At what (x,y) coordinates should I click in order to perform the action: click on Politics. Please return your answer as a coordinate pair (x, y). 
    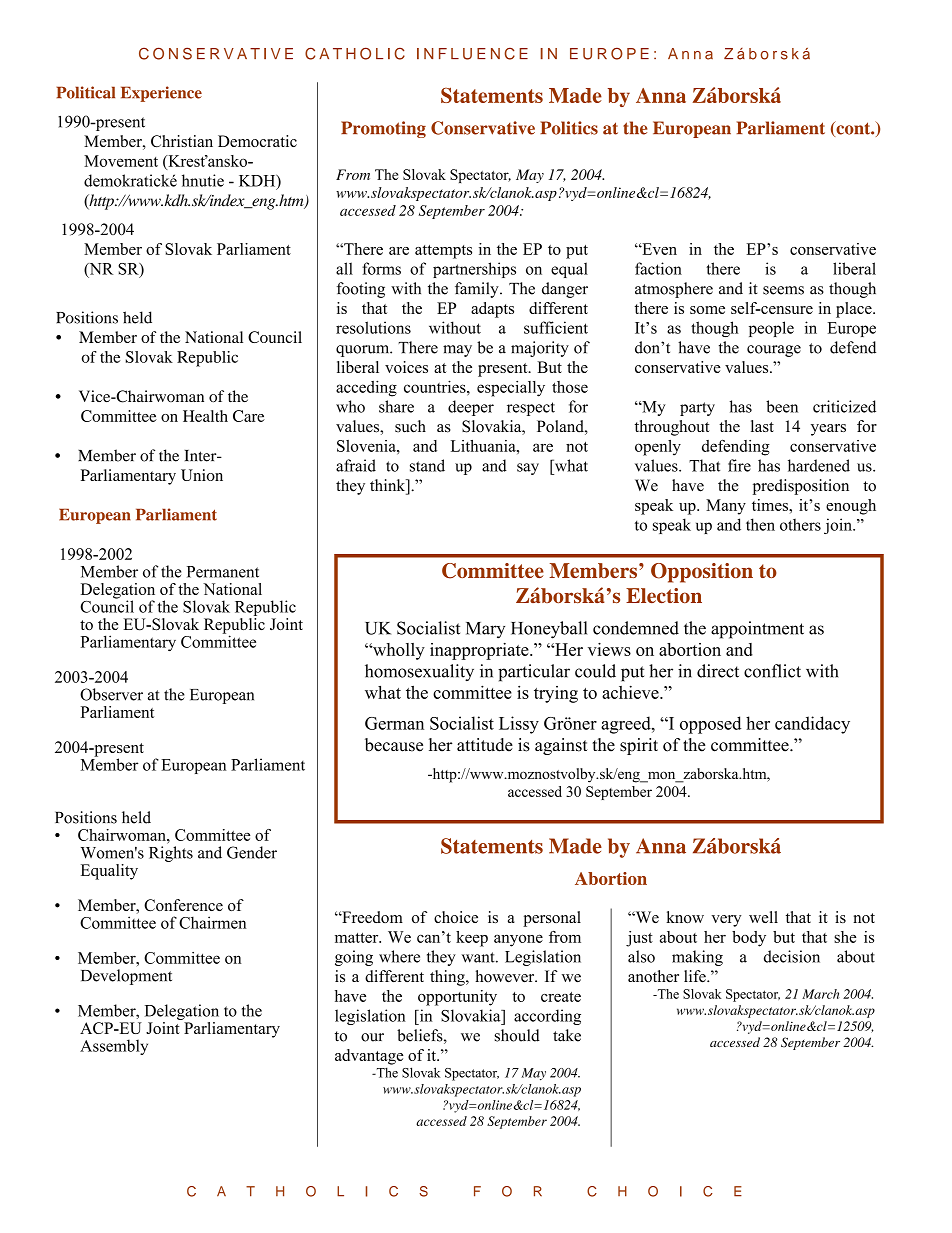
    Looking at the image, I should click on (569, 128).
